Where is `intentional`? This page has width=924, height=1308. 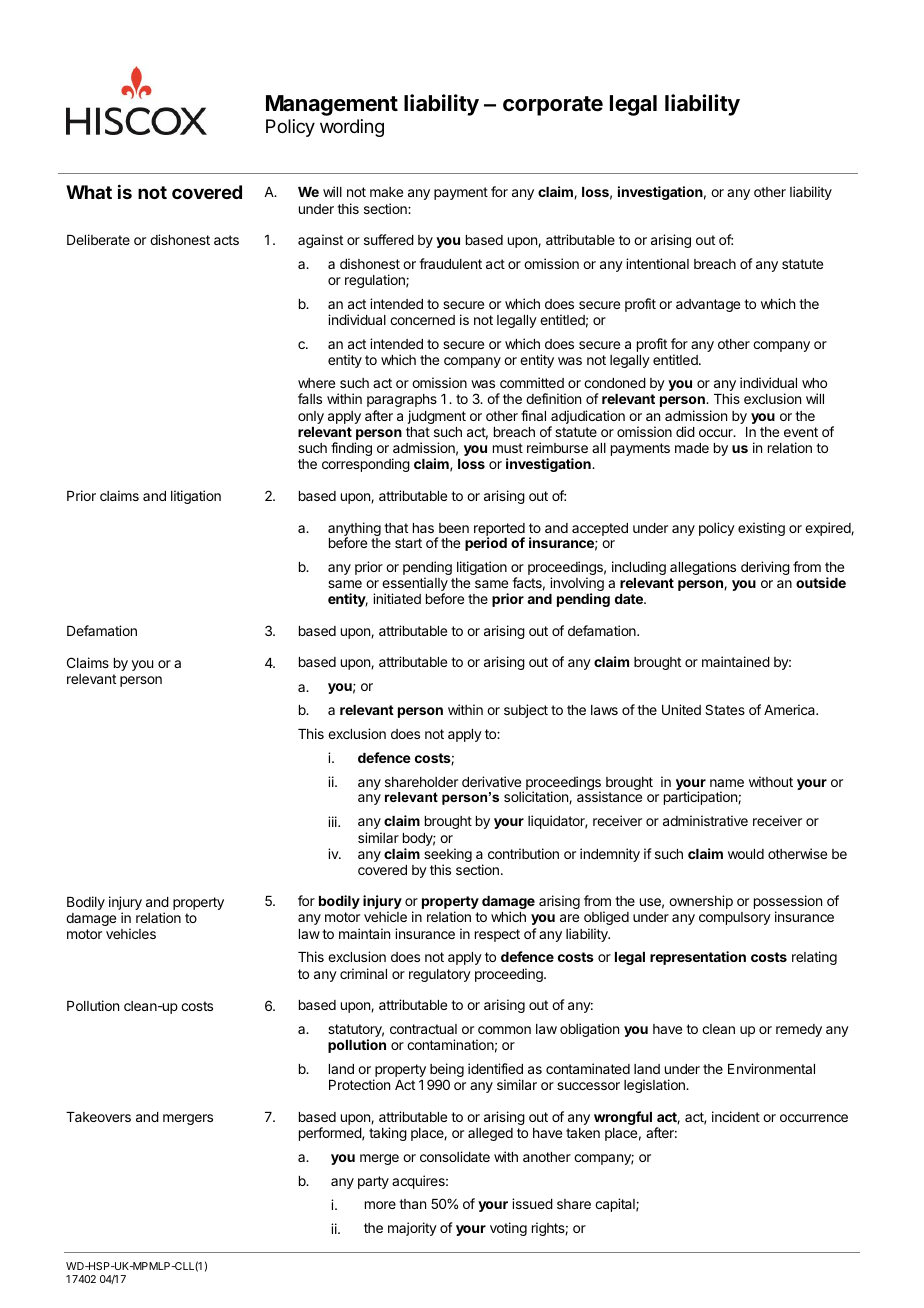
intentional is located at coordinates (657, 263).
